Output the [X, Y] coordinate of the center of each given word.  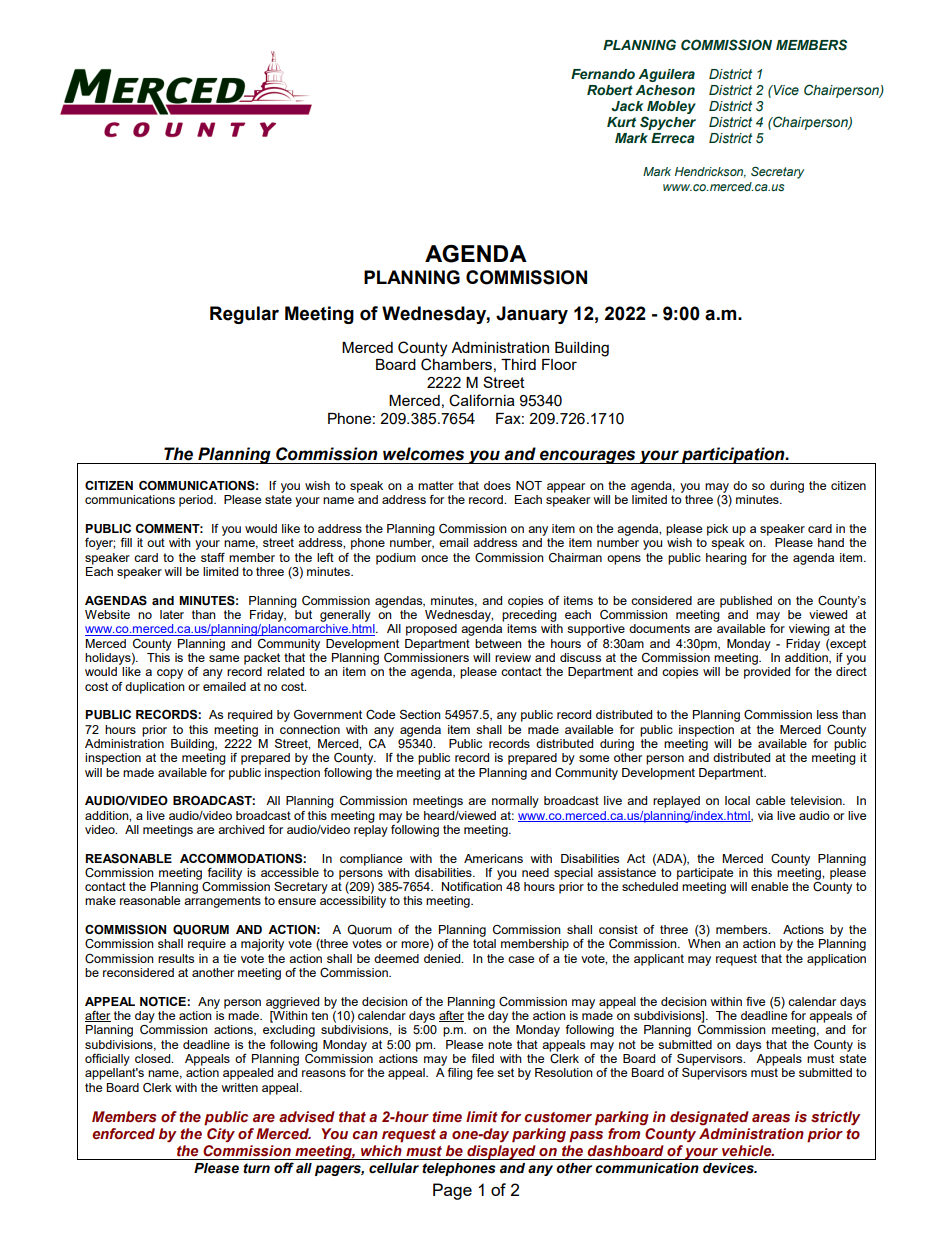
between [498, 643]
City [221, 1135]
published [746, 602]
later [172, 614]
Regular [244, 315]
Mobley [670, 109]
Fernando [603, 74]
